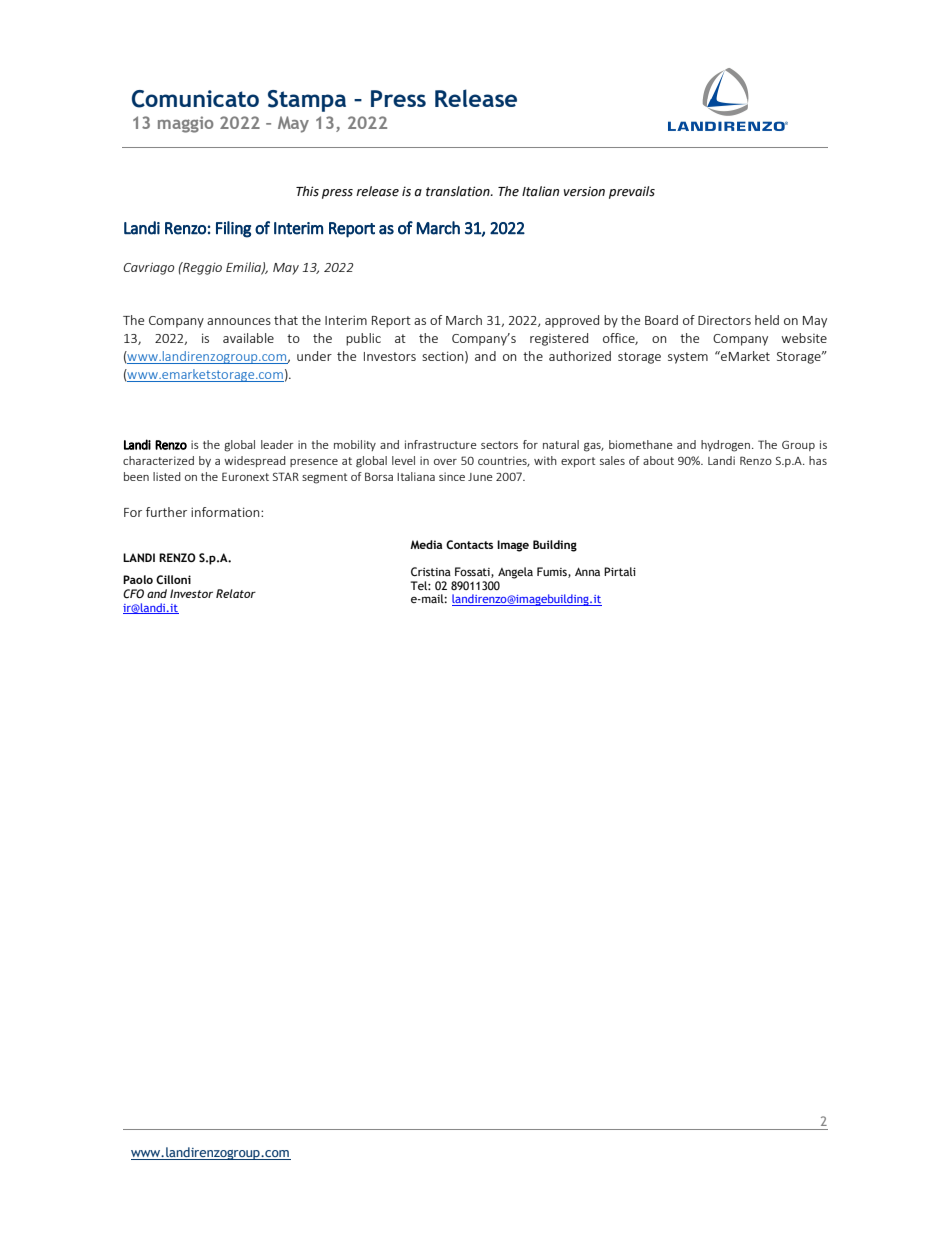  I want to click on maggio, so click(186, 124).
